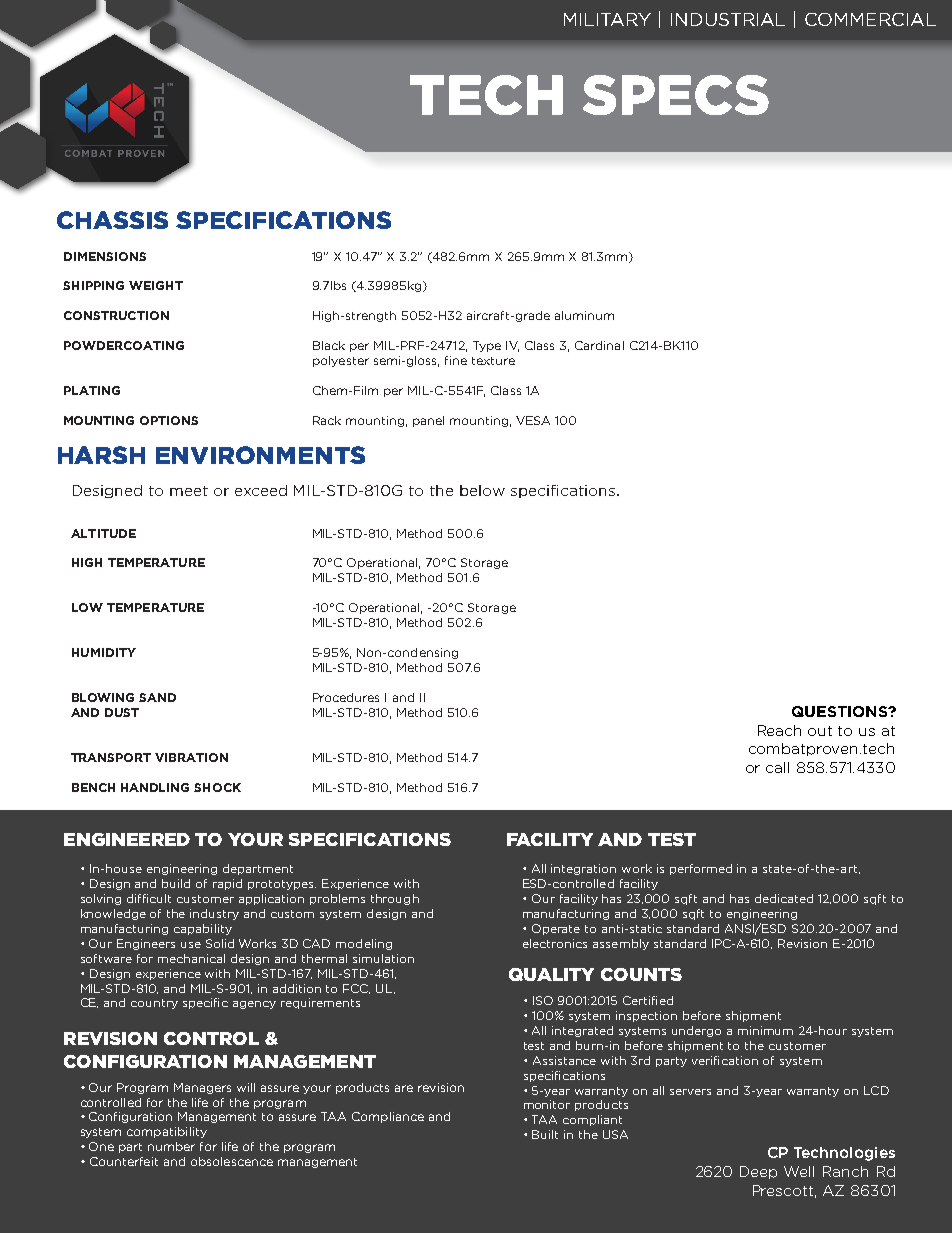  I want to click on number, so click(171, 1146).
